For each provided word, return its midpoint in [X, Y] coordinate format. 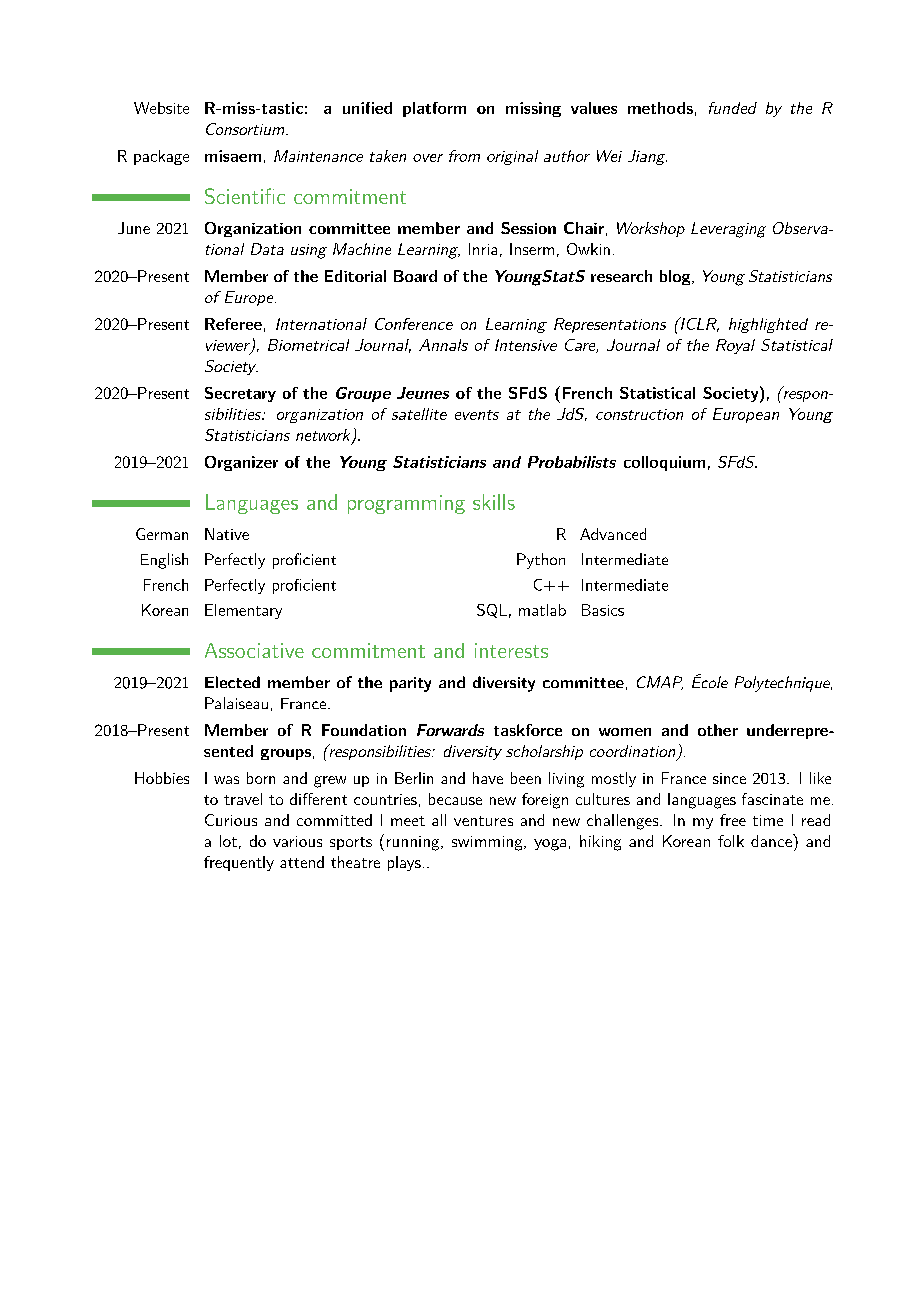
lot [228, 841]
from [464, 156]
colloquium [664, 463]
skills [494, 502]
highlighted [768, 325]
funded [733, 108]
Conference [414, 324]
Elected [232, 682]
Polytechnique [783, 684]
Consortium [246, 129]
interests [511, 650]
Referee [233, 324]
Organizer [241, 463]
